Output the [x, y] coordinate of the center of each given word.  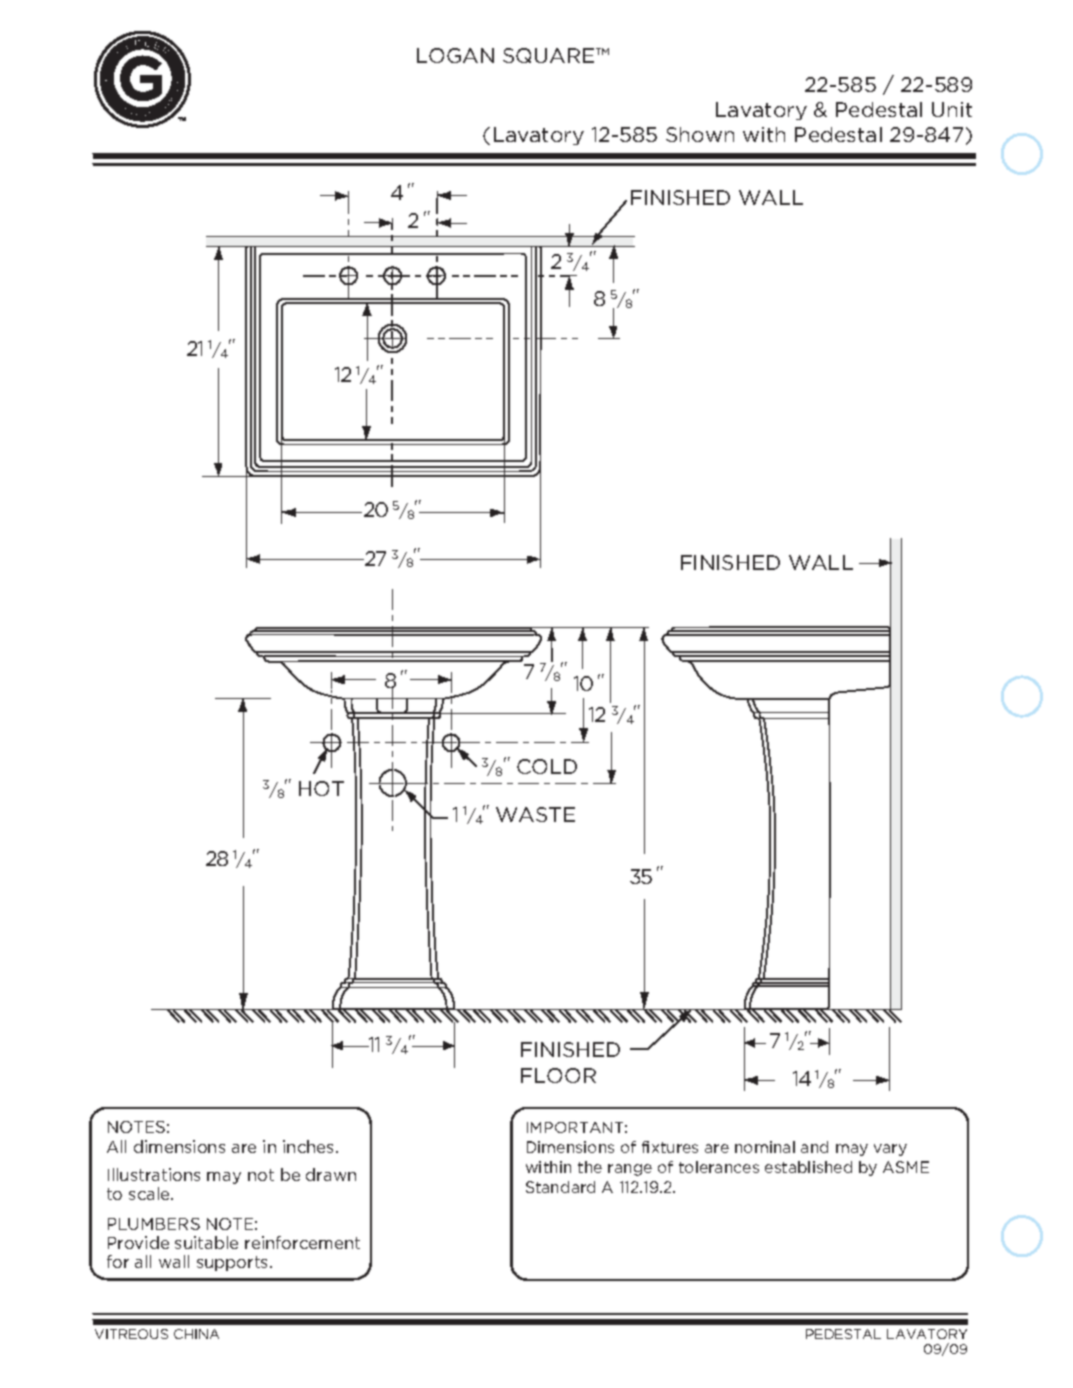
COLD [547, 766]
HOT [321, 788]
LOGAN [455, 55]
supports [234, 1263]
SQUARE [550, 55]
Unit [952, 109]
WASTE [535, 814]
